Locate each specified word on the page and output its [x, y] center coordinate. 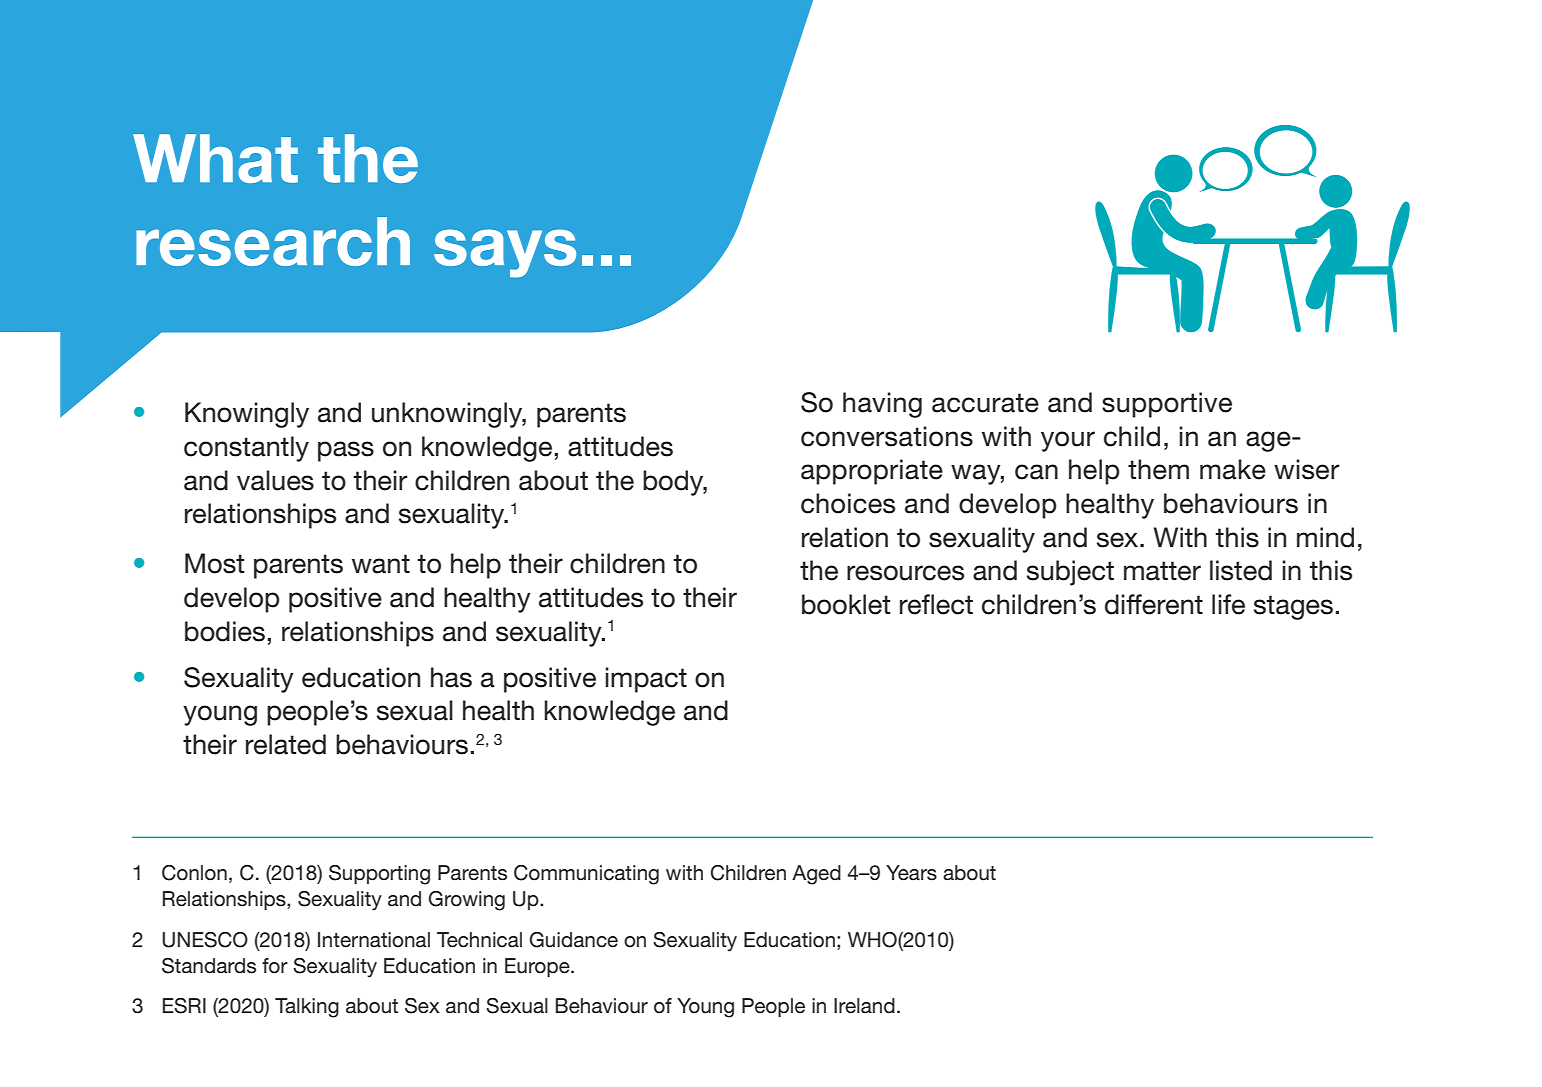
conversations [887, 436]
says [505, 253]
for [275, 966]
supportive [1167, 405]
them [1158, 469]
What [215, 158]
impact [646, 680]
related [286, 744]
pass [346, 451]
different [1154, 604]
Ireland [864, 1006]
